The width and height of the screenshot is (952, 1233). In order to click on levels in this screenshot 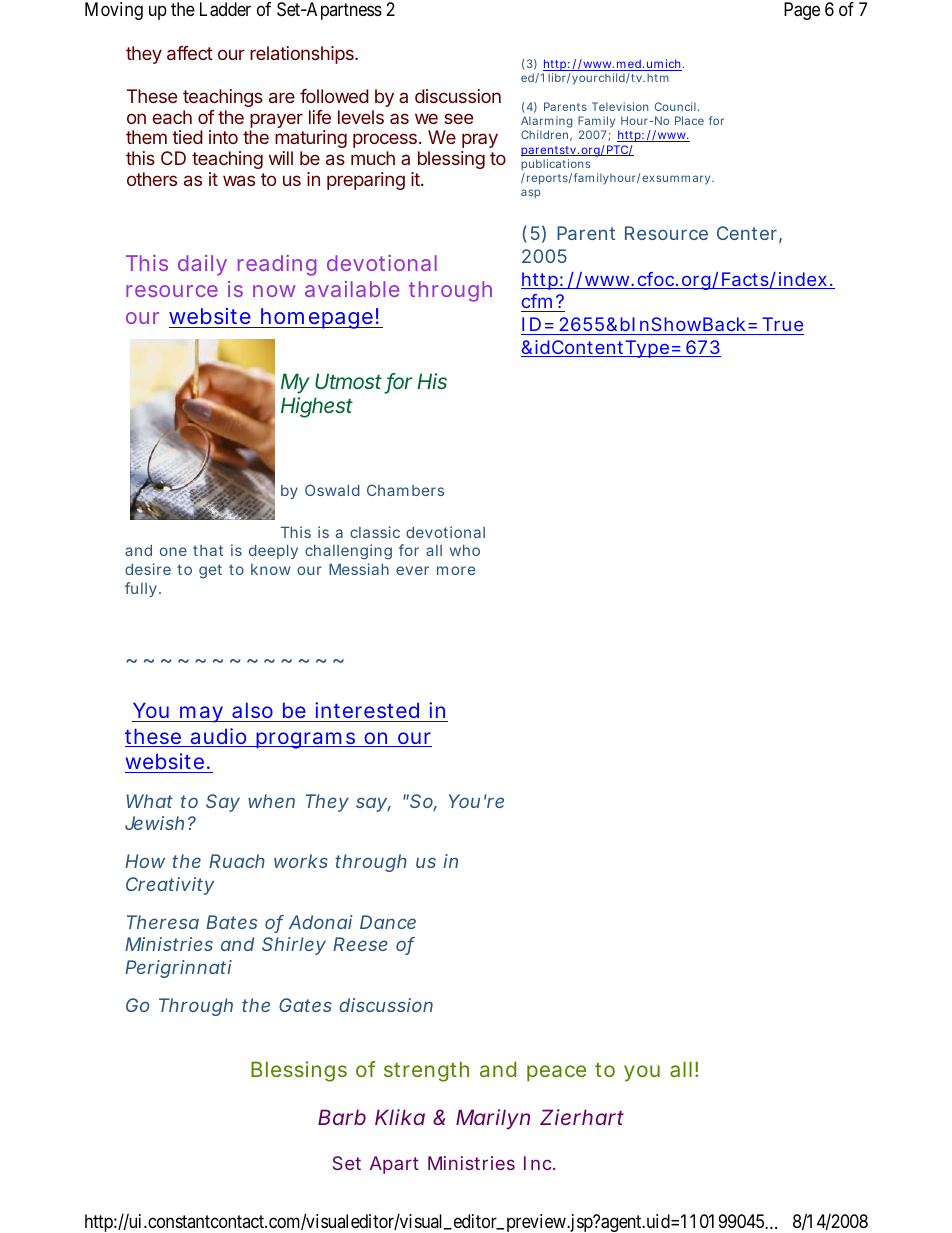, I will do `click(361, 117)`.
